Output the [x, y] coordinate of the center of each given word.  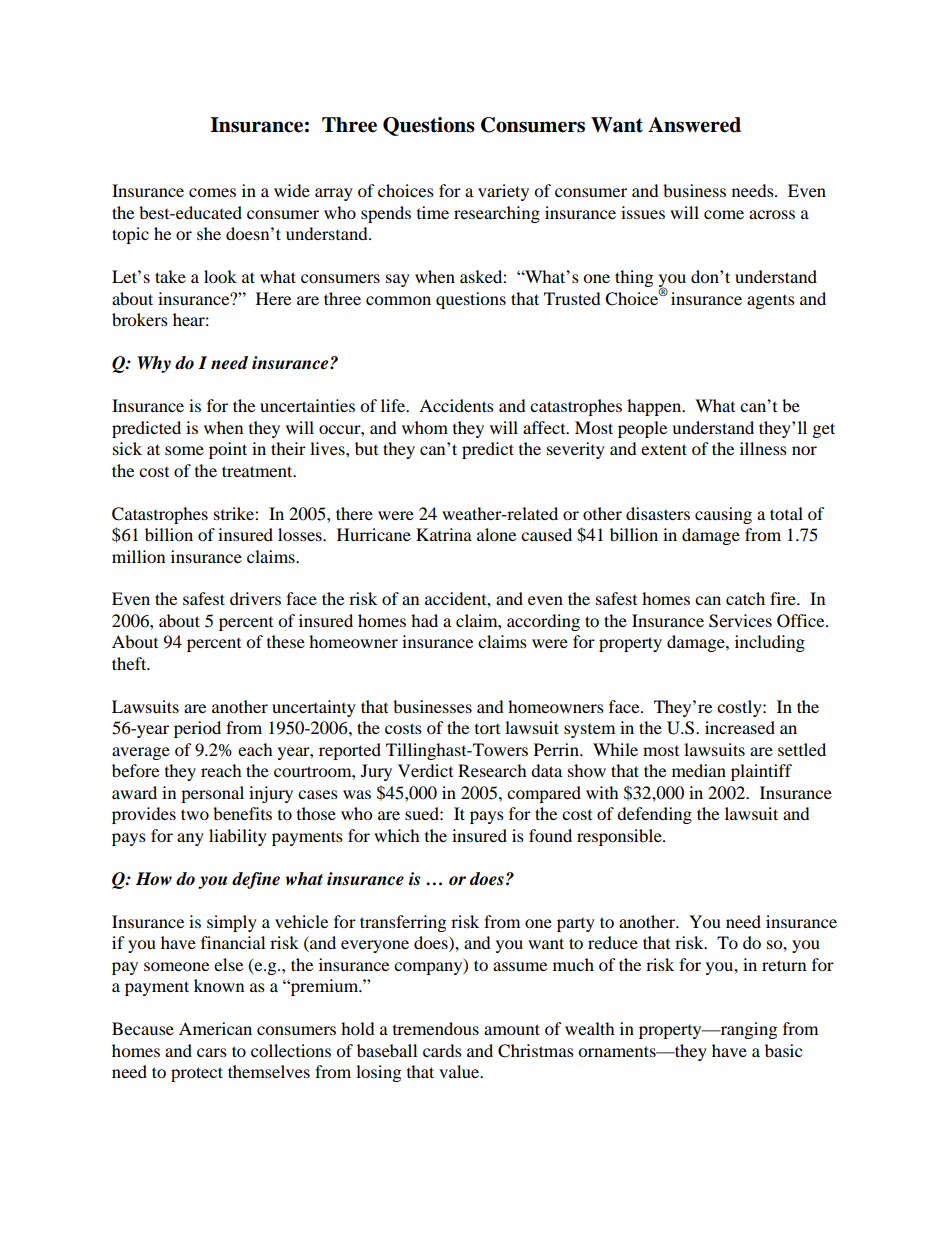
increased [740, 727]
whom [425, 427]
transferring [403, 923]
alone [496, 534]
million [138, 556]
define [256, 880]
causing [723, 515]
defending [654, 815]
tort [487, 729]
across [772, 214]
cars [212, 1052]
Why [154, 364]
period [197, 729]
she [209, 233]
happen [655, 407]
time [433, 212]
